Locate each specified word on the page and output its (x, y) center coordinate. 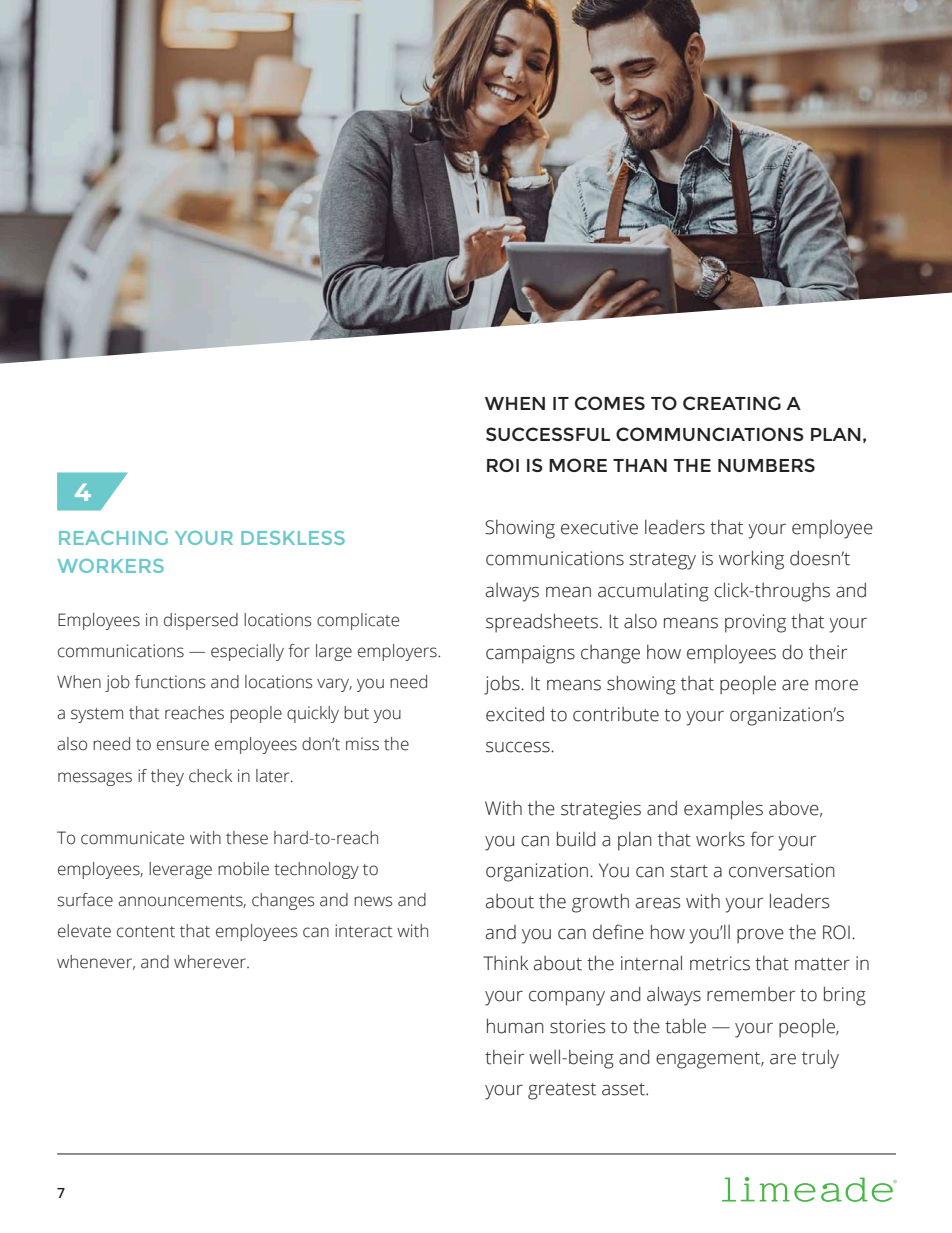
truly (820, 1059)
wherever (211, 962)
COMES (610, 403)
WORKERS (110, 566)
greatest (562, 1091)
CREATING (732, 403)
